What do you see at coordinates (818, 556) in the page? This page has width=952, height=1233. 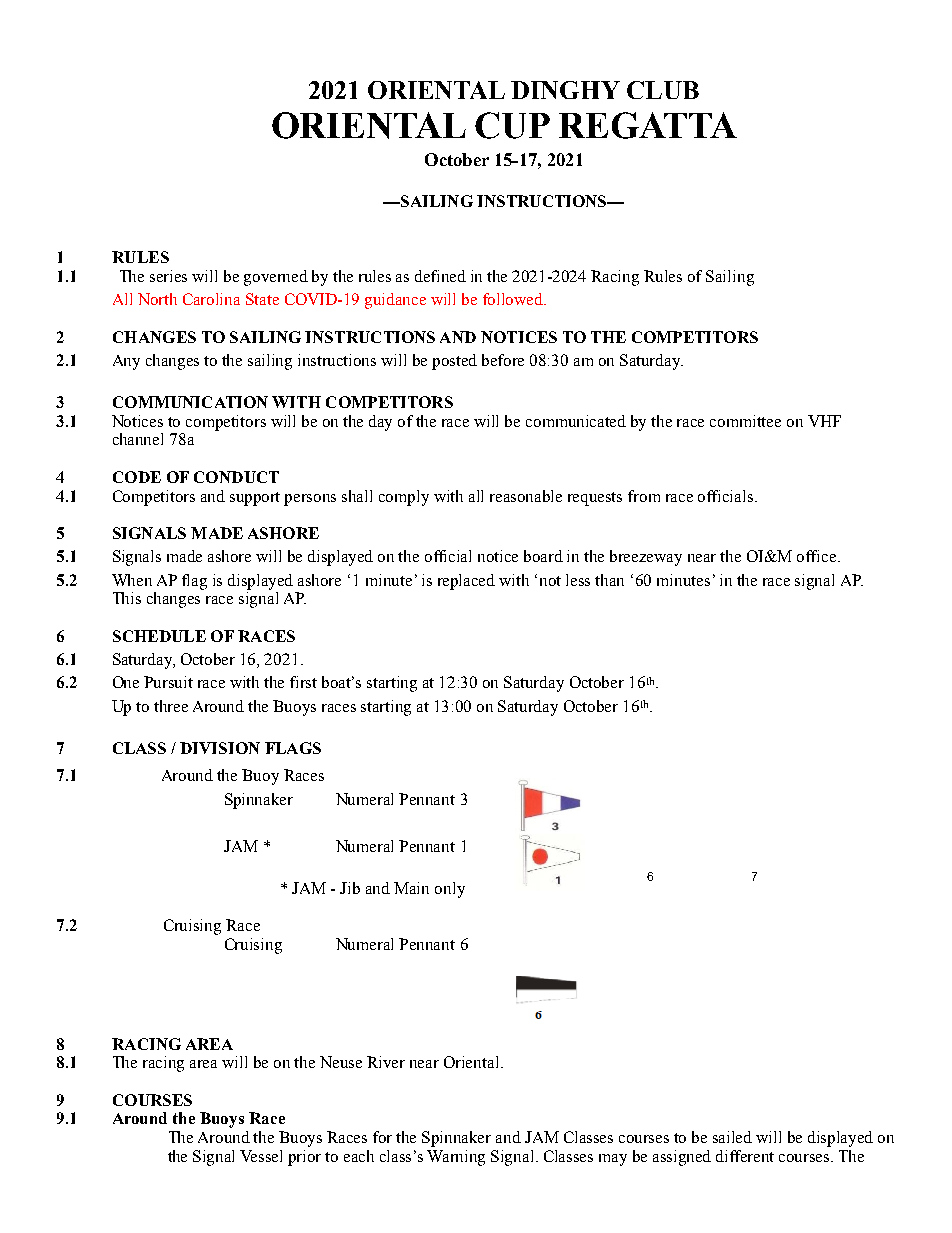 I see `office` at bounding box center [818, 556].
